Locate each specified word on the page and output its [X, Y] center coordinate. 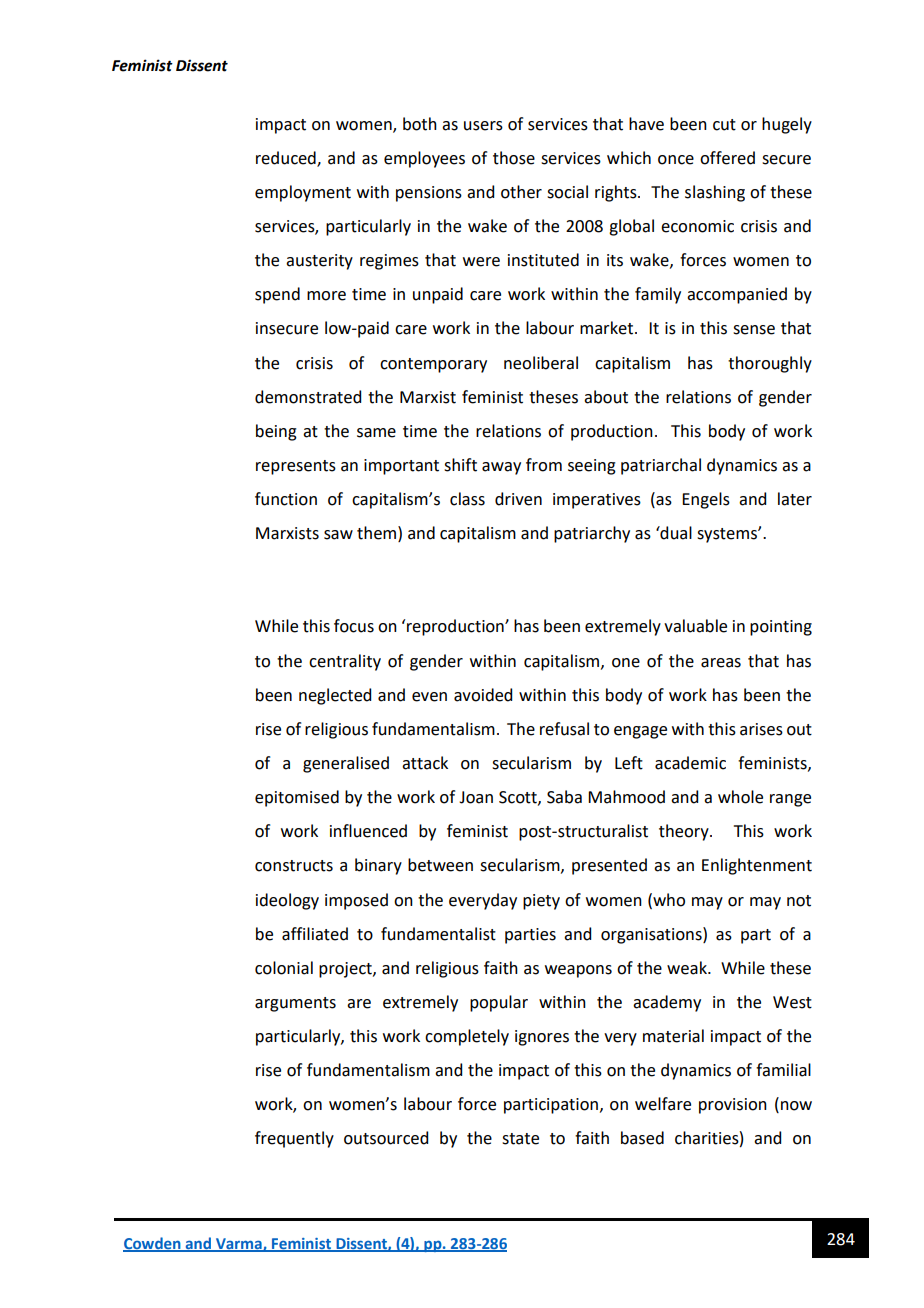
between [440, 865]
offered [727, 158]
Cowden [153, 1244]
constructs [294, 866]
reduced [287, 158]
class [467, 499]
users [483, 126]
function [286, 499]
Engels [706, 500]
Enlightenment [757, 866]
